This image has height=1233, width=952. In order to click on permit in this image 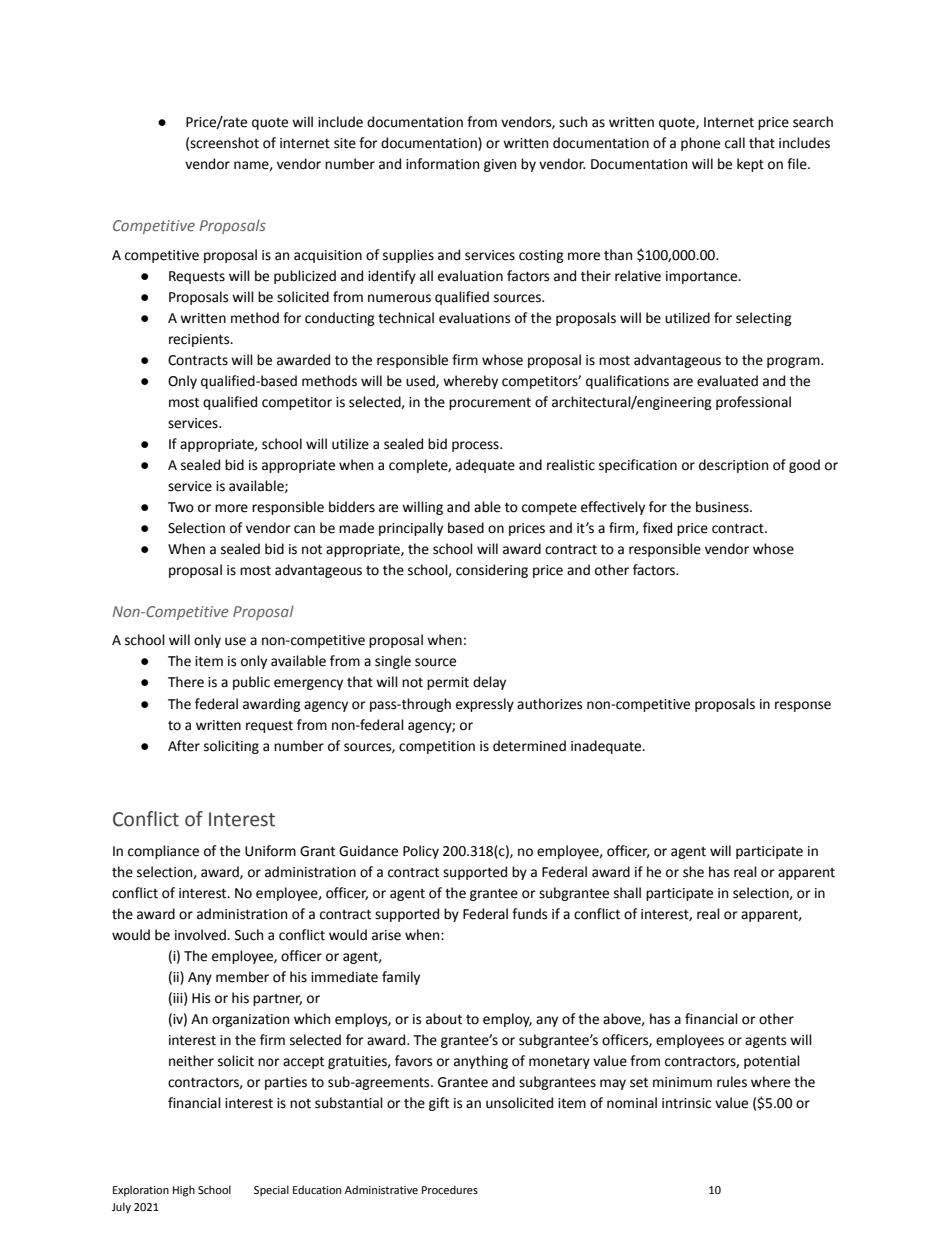, I will do `click(448, 683)`.
